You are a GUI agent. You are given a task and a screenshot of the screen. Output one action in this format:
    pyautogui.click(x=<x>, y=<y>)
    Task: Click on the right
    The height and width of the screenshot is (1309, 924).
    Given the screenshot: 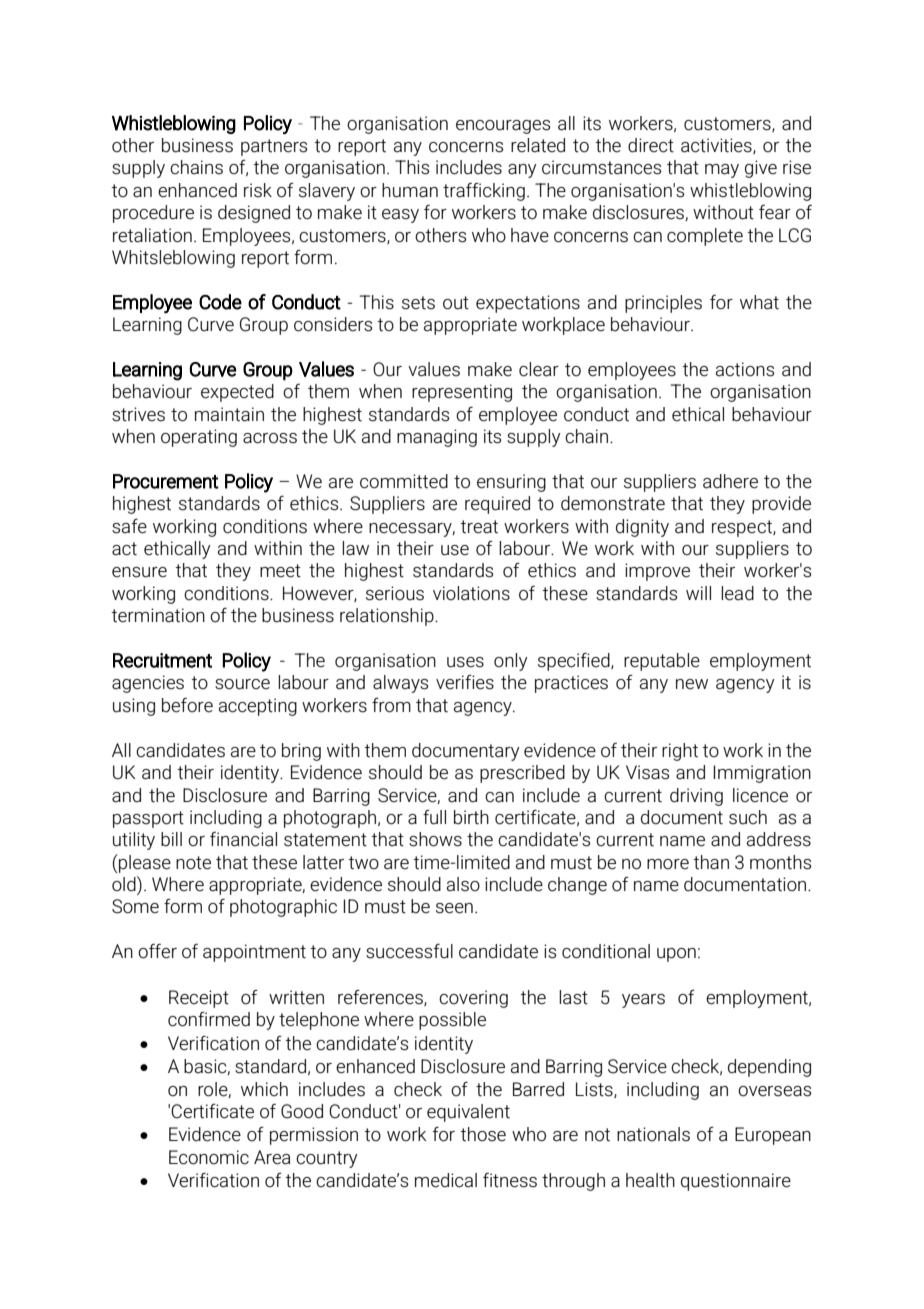 What is the action you would take?
    pyautogui.click(x=680, y=752)
